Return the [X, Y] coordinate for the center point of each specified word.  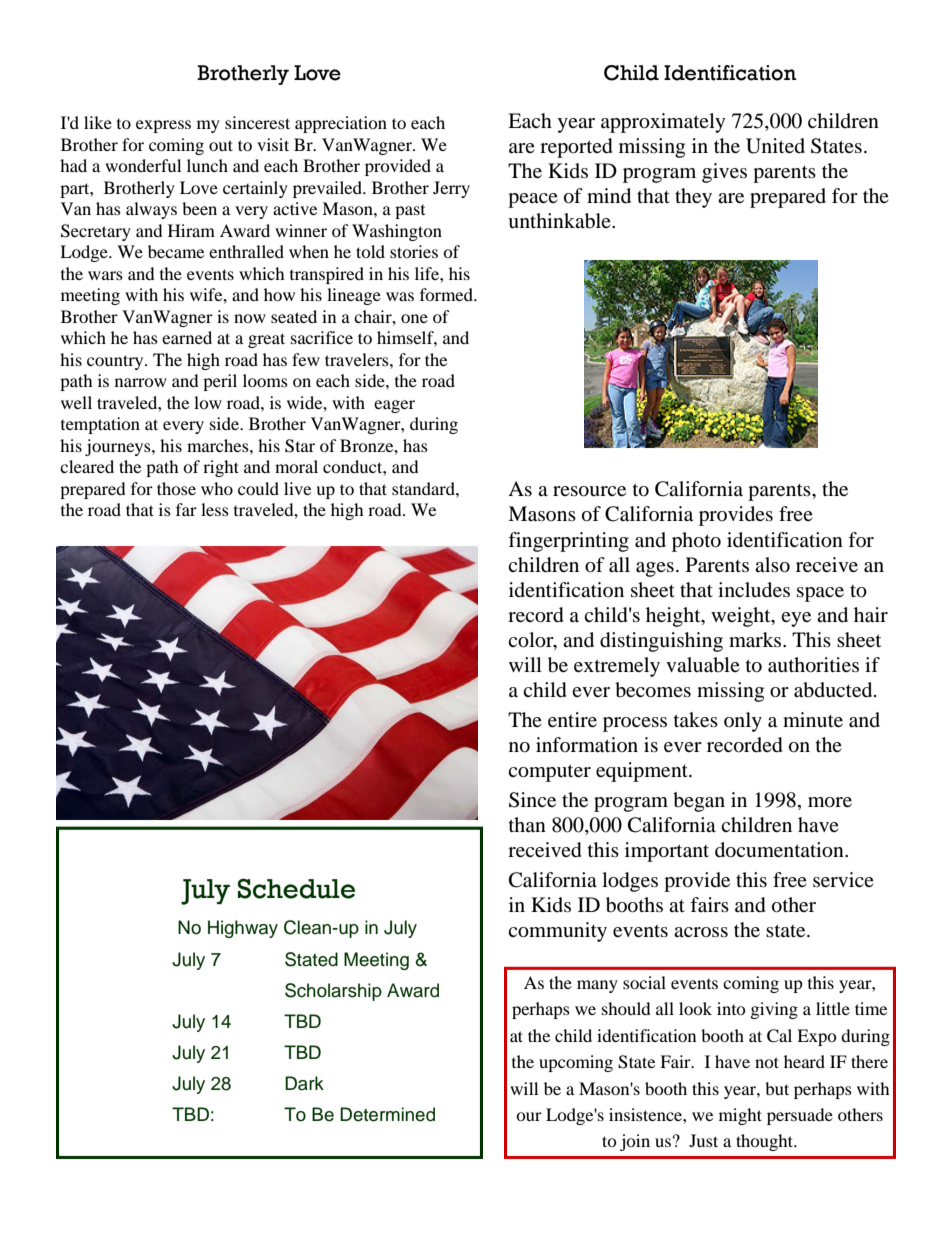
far [186, 509]
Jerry [451, 189]
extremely [617, 667]
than [527, 824]
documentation [780, 850]
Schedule [296, 888]
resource [589, 491]
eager [394, 406]
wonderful [143, 165]
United [775, 146]
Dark [304, 1083]
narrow [141, 382]
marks [756, 639]
